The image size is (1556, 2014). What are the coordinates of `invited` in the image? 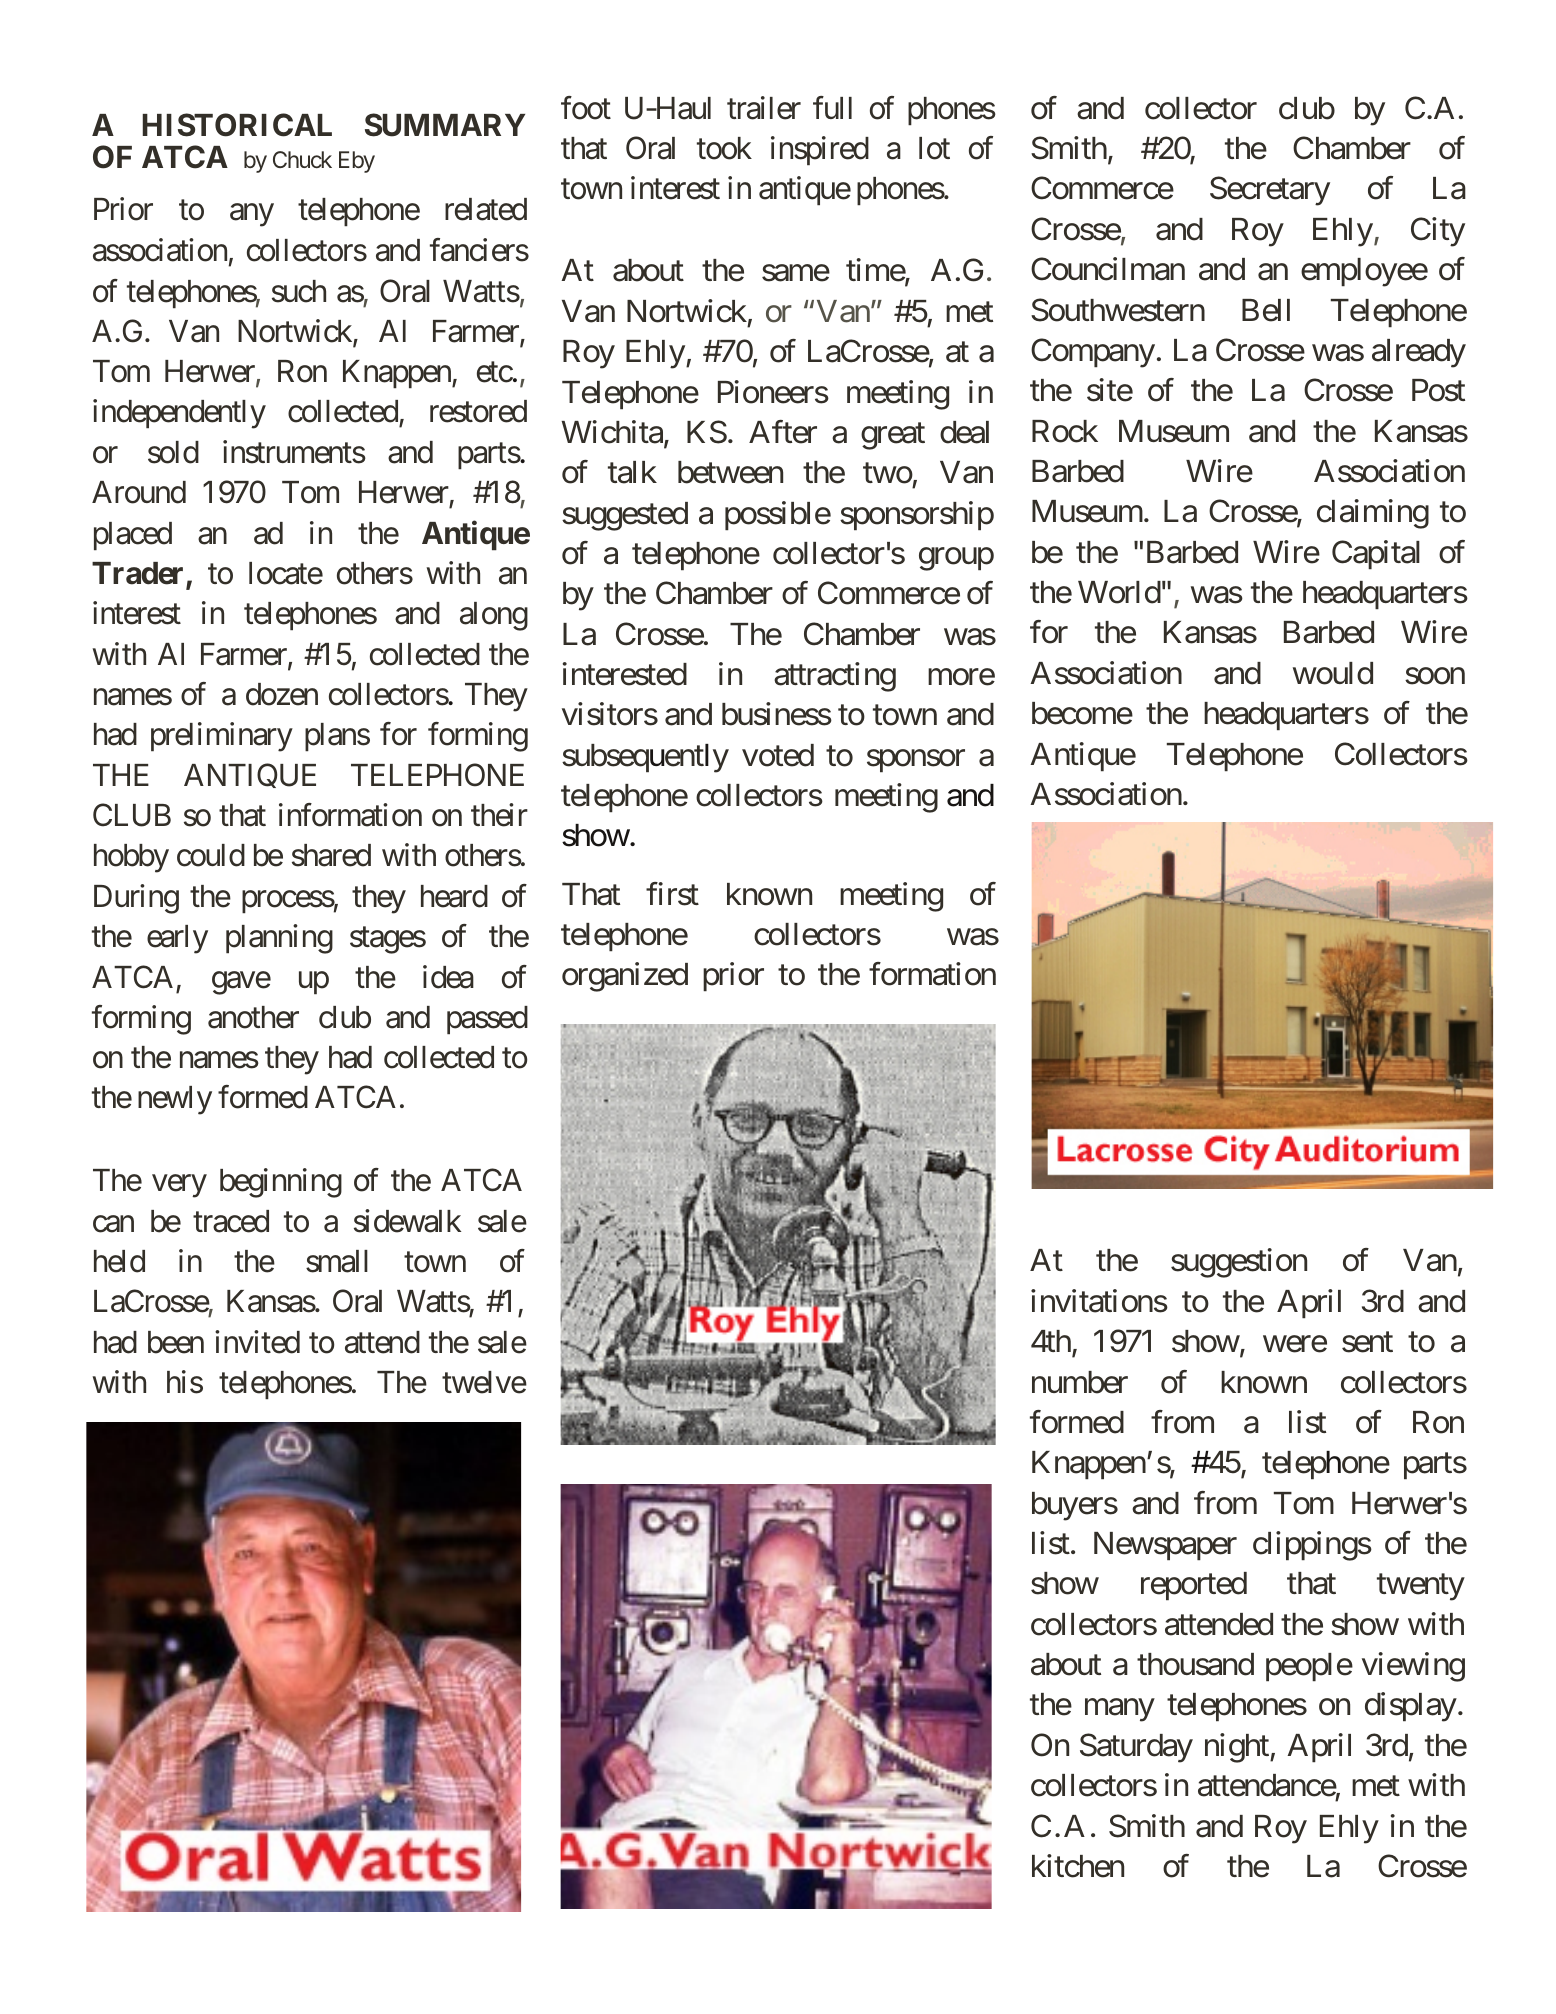 It's located at (257, 1342).
